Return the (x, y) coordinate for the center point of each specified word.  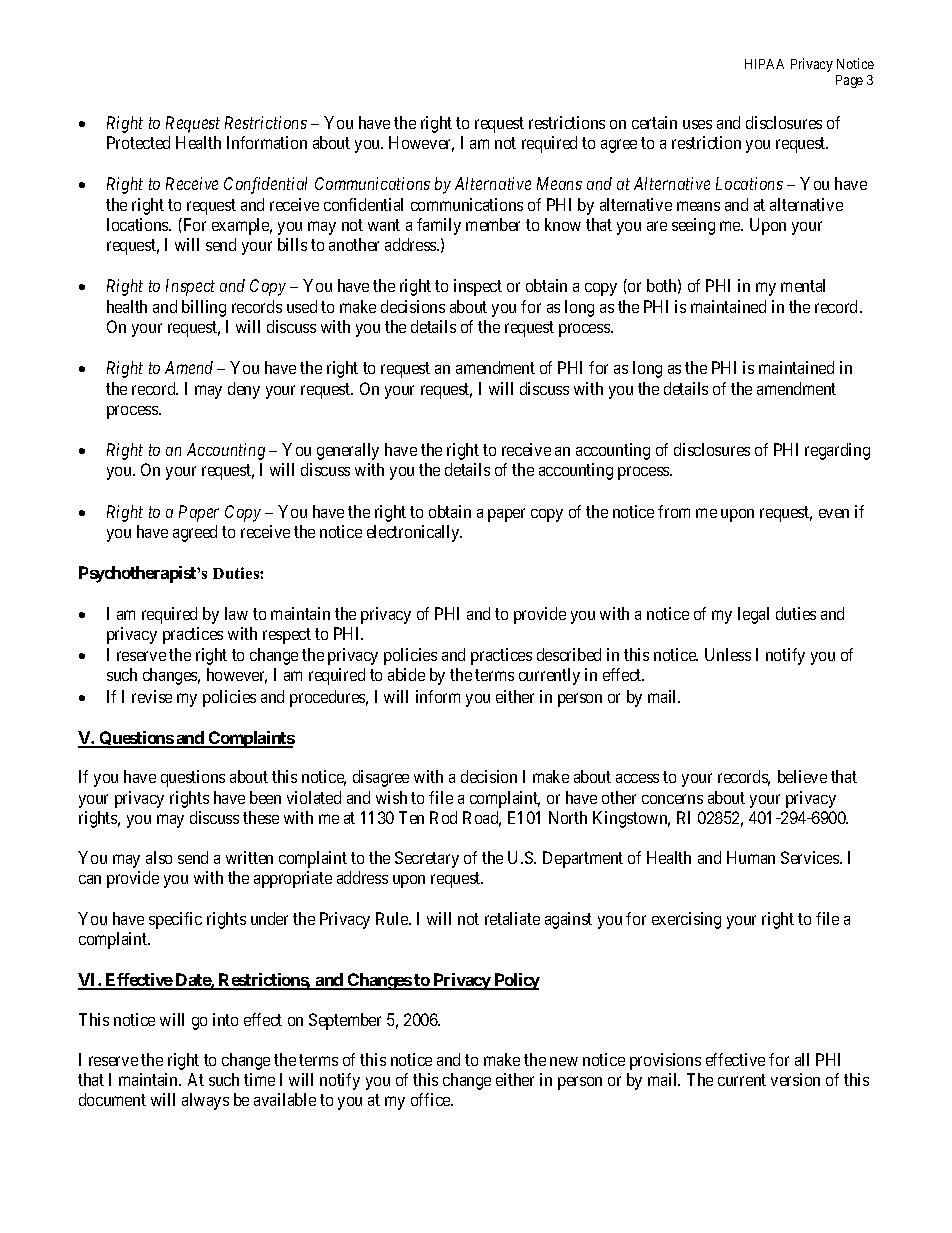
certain (654, 122)
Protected (138, 142)
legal (753, 615)
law (236, 613)
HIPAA (764, 64)
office (432, 1099)
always (205, 1101)
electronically (414, 533)
